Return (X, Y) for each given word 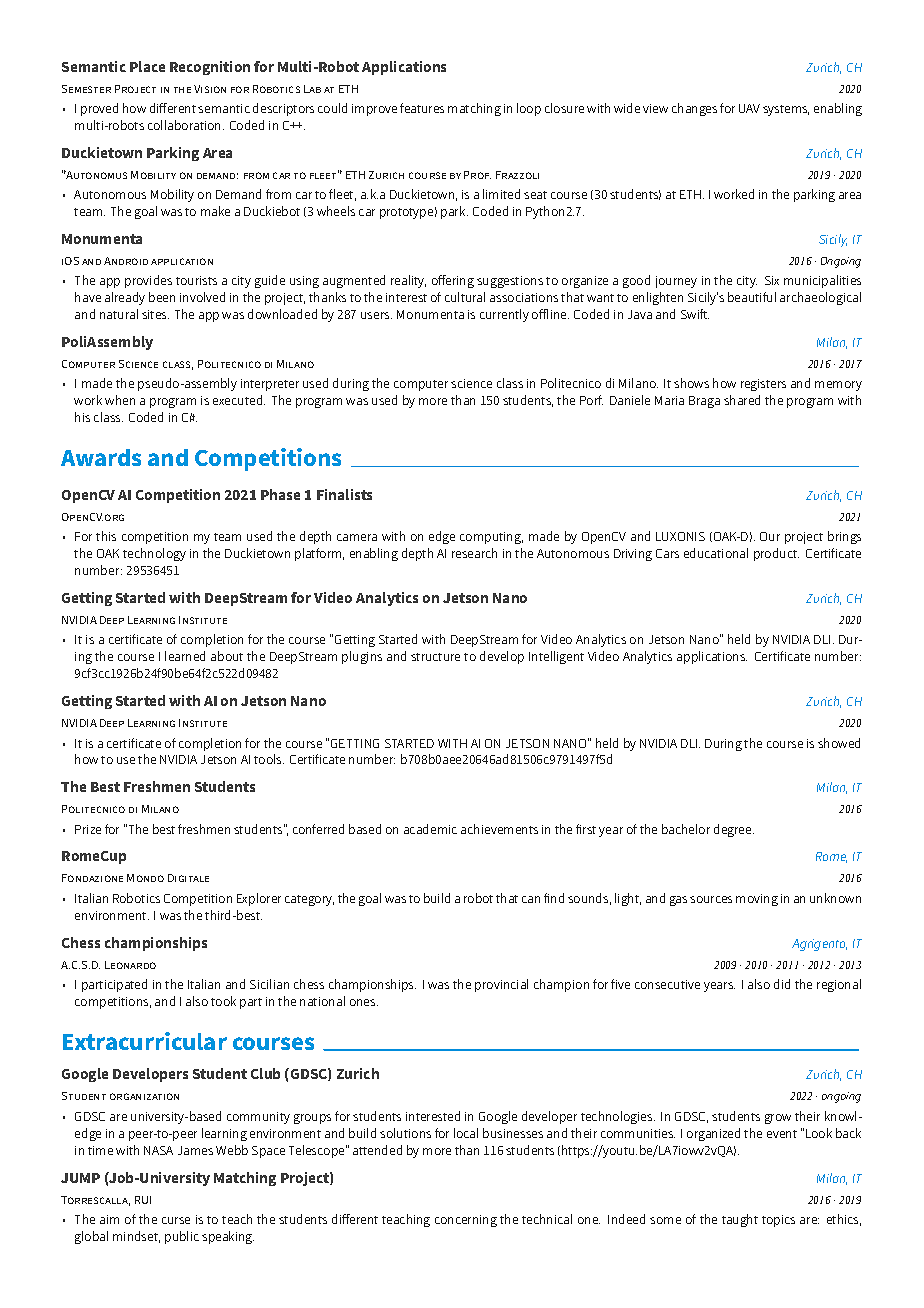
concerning (466, 1221)
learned (185, 656)
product (776, 554)
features (422, 108)
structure (435, 657)
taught (740, 1220)
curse (176, 1220)
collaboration (186, 125)
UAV (749, 108)
